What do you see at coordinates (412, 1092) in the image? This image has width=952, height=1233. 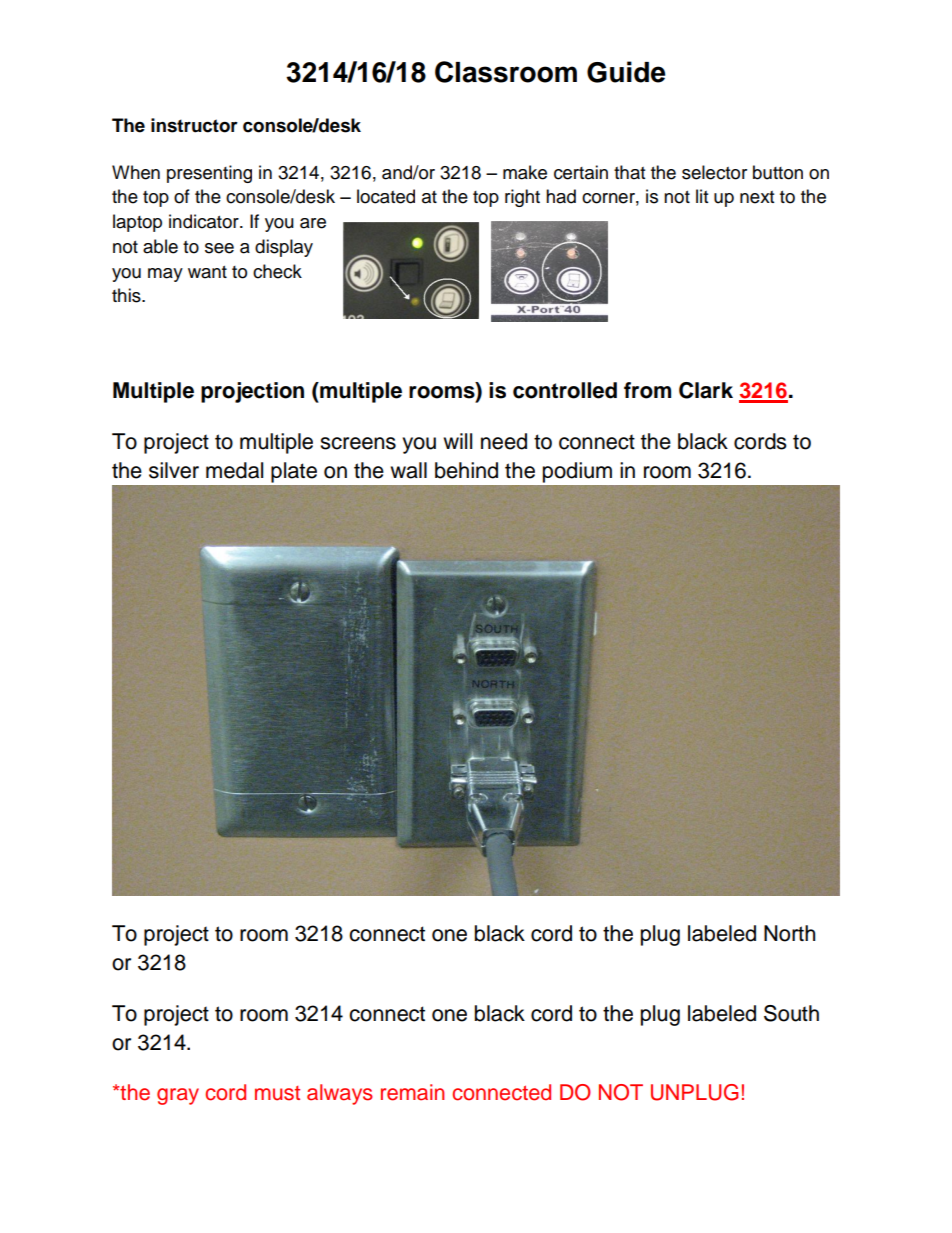 I see `remain` at bounding box center [412, 1092].
